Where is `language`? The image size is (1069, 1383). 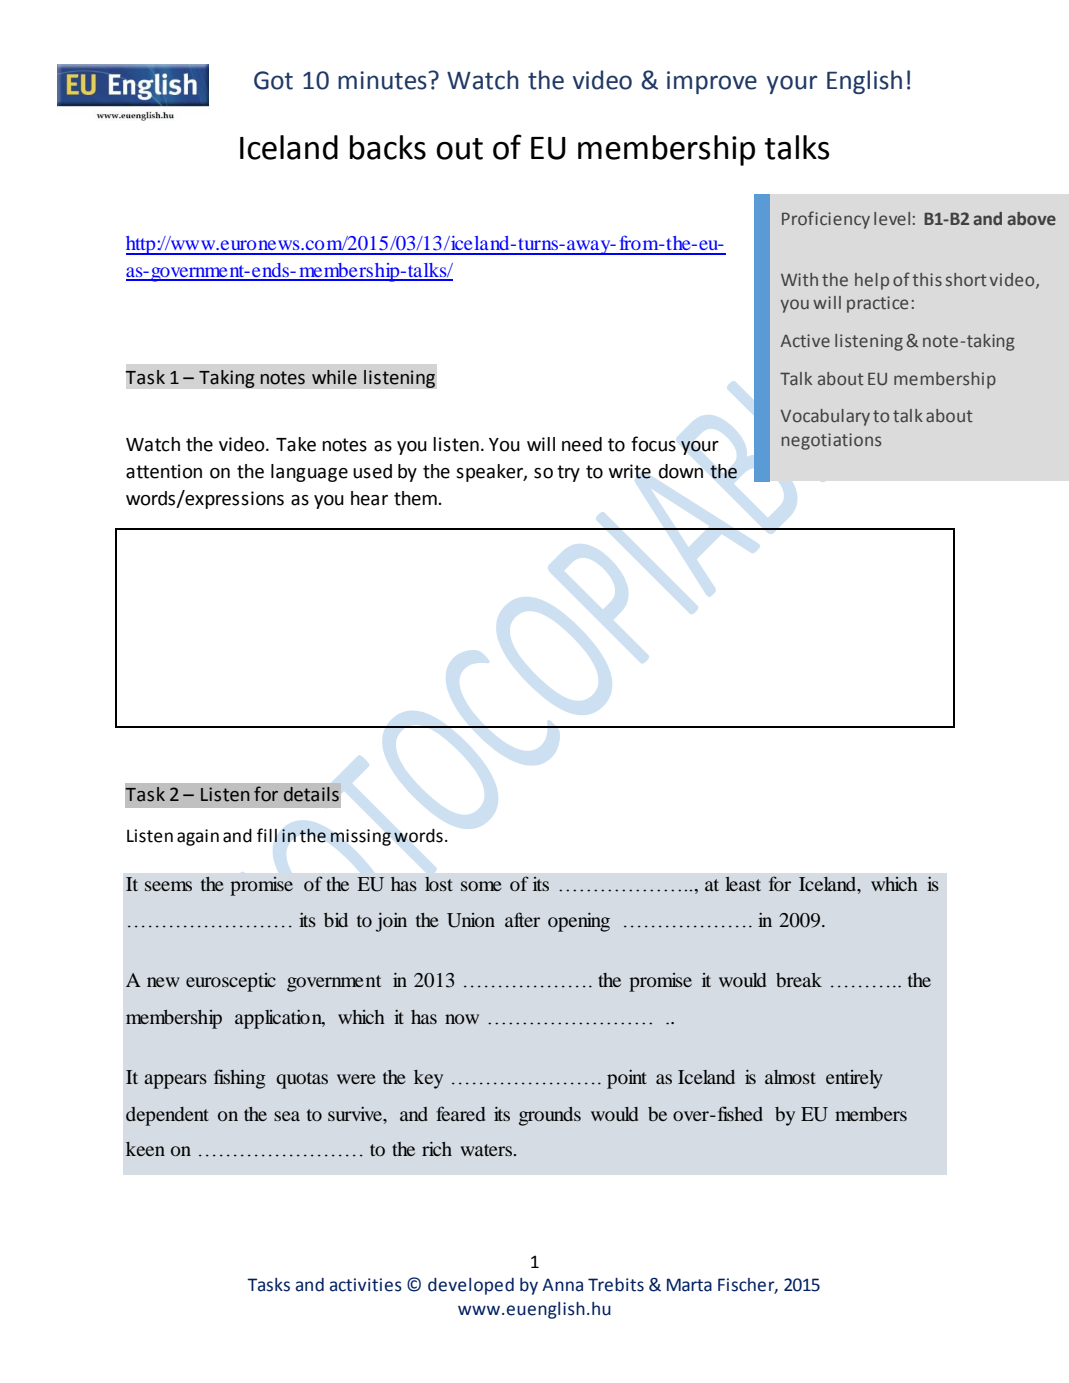
language is located at coordinates (309, 473).
